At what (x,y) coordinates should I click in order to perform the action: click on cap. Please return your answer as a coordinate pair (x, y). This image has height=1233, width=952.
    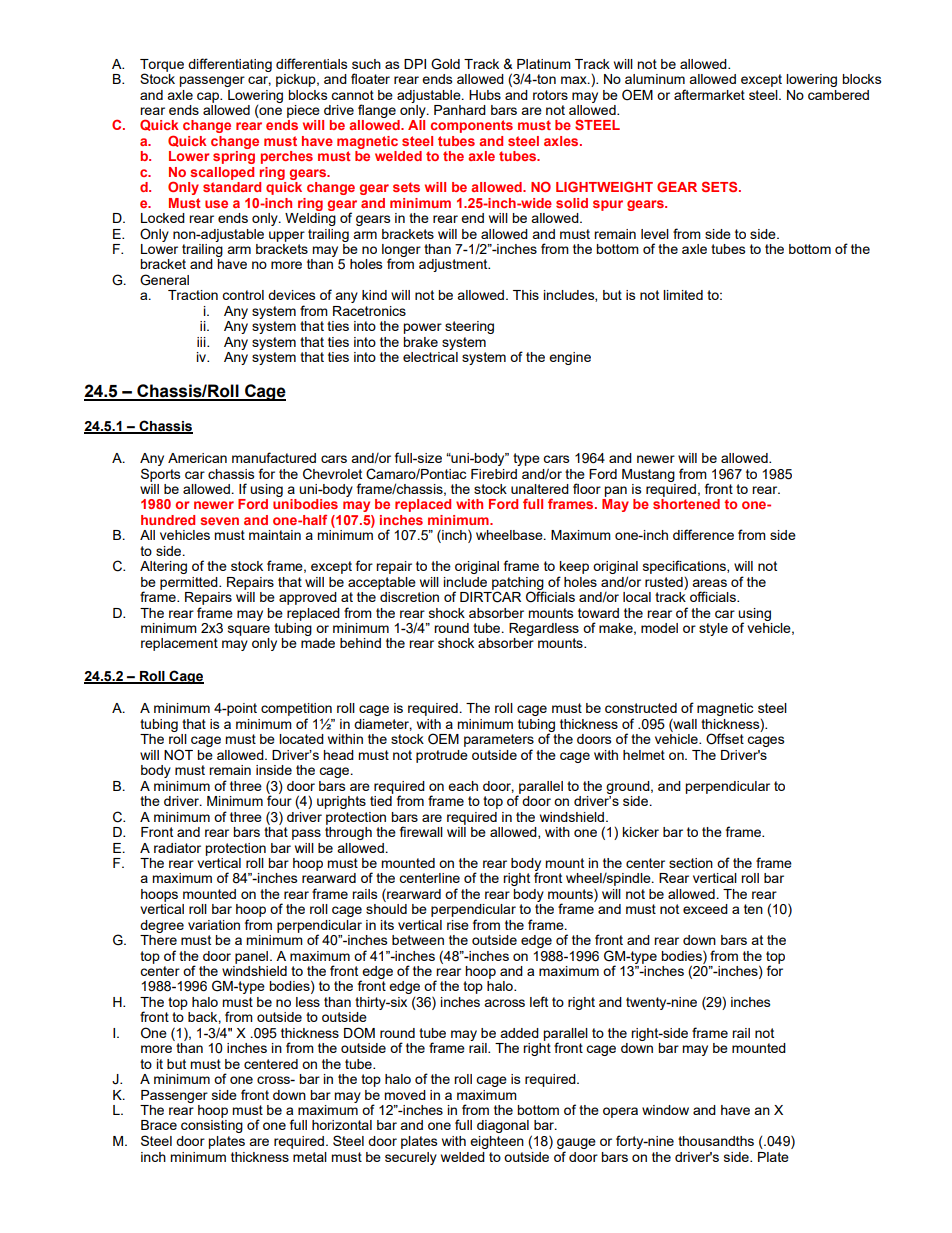
    Looking at the image, I should click on (209, 97).
